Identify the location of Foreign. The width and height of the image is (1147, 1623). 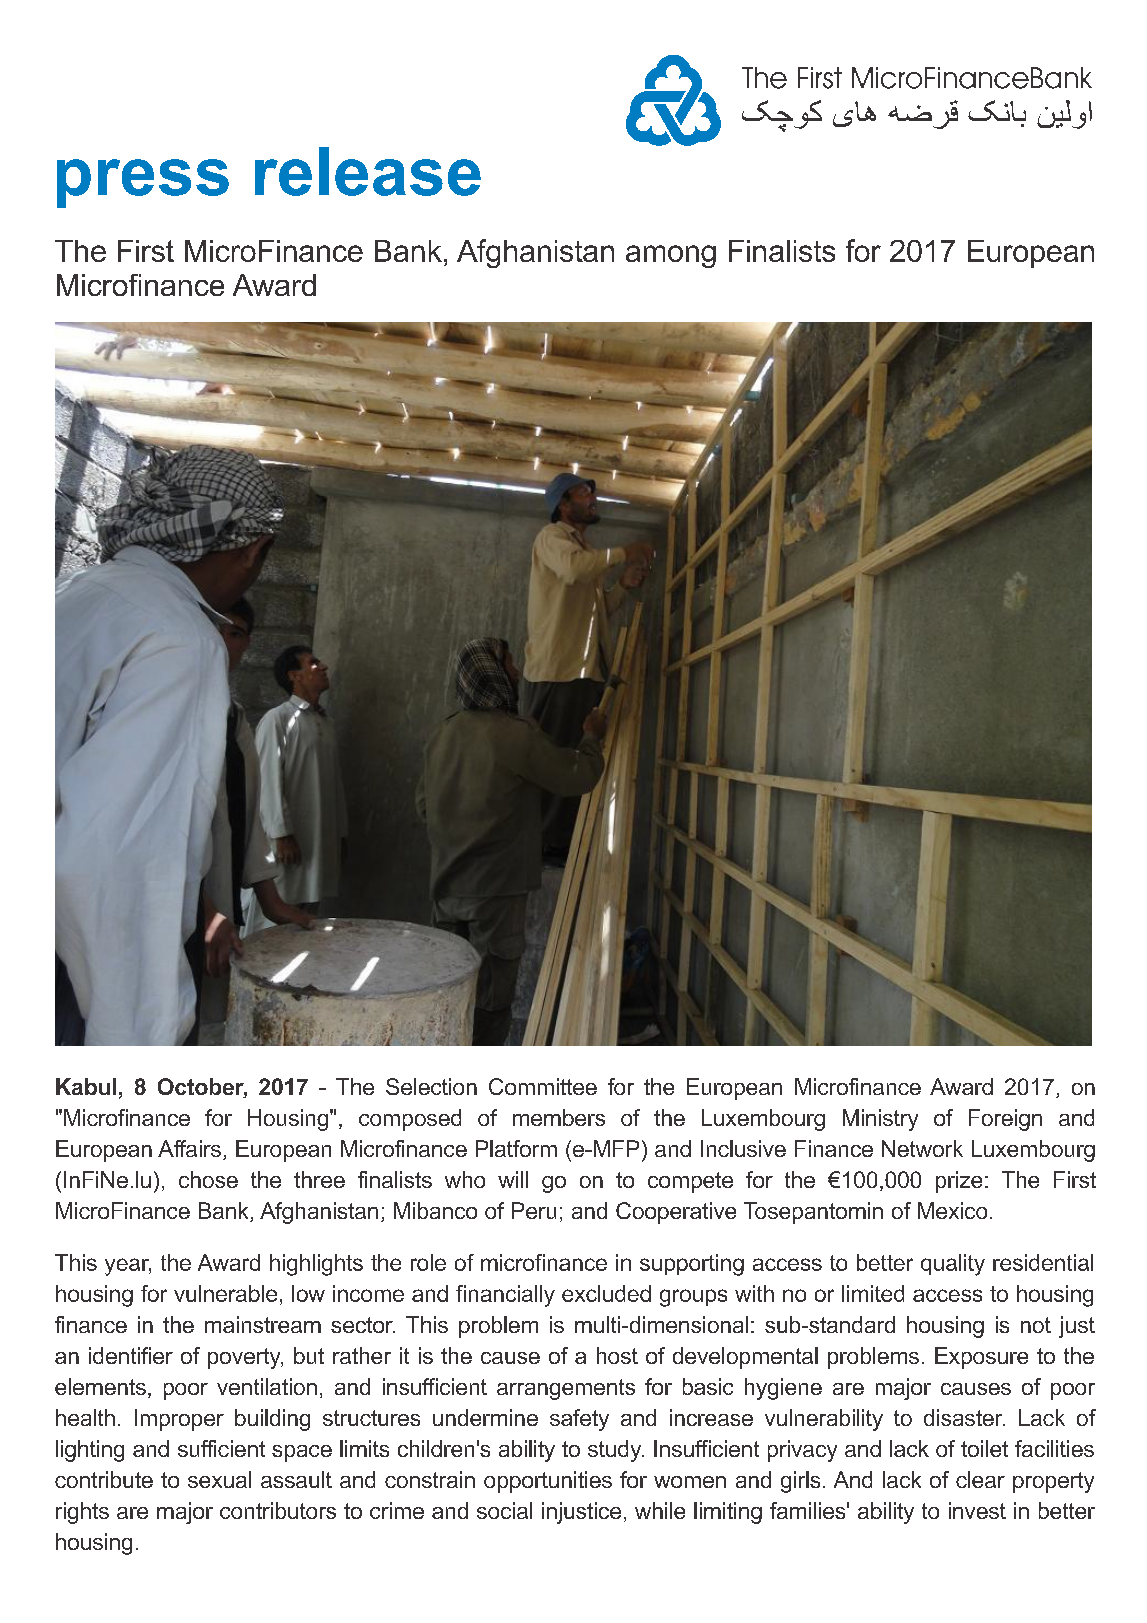
(1005, 1120).
